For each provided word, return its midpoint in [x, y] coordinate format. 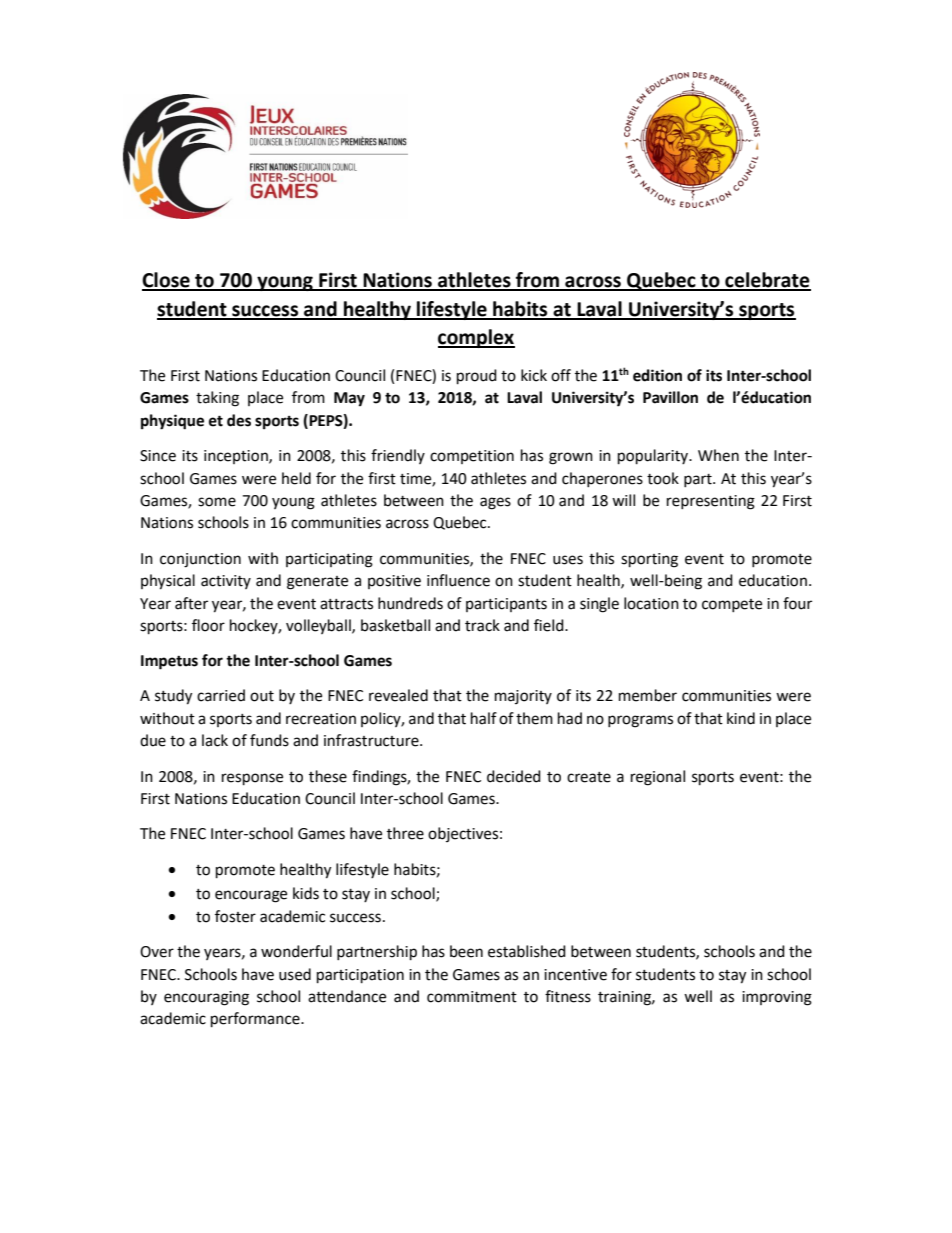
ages [495, 503]
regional [658, 778]
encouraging [206, 998]
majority [523, 697]
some [217, 502]
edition [657, 375]
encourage [251, 896]
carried [221, 695]
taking [217, 399]
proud [477, 377]
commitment [472, 997]
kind [741, 718]
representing [711, 502]
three [405, 833]
